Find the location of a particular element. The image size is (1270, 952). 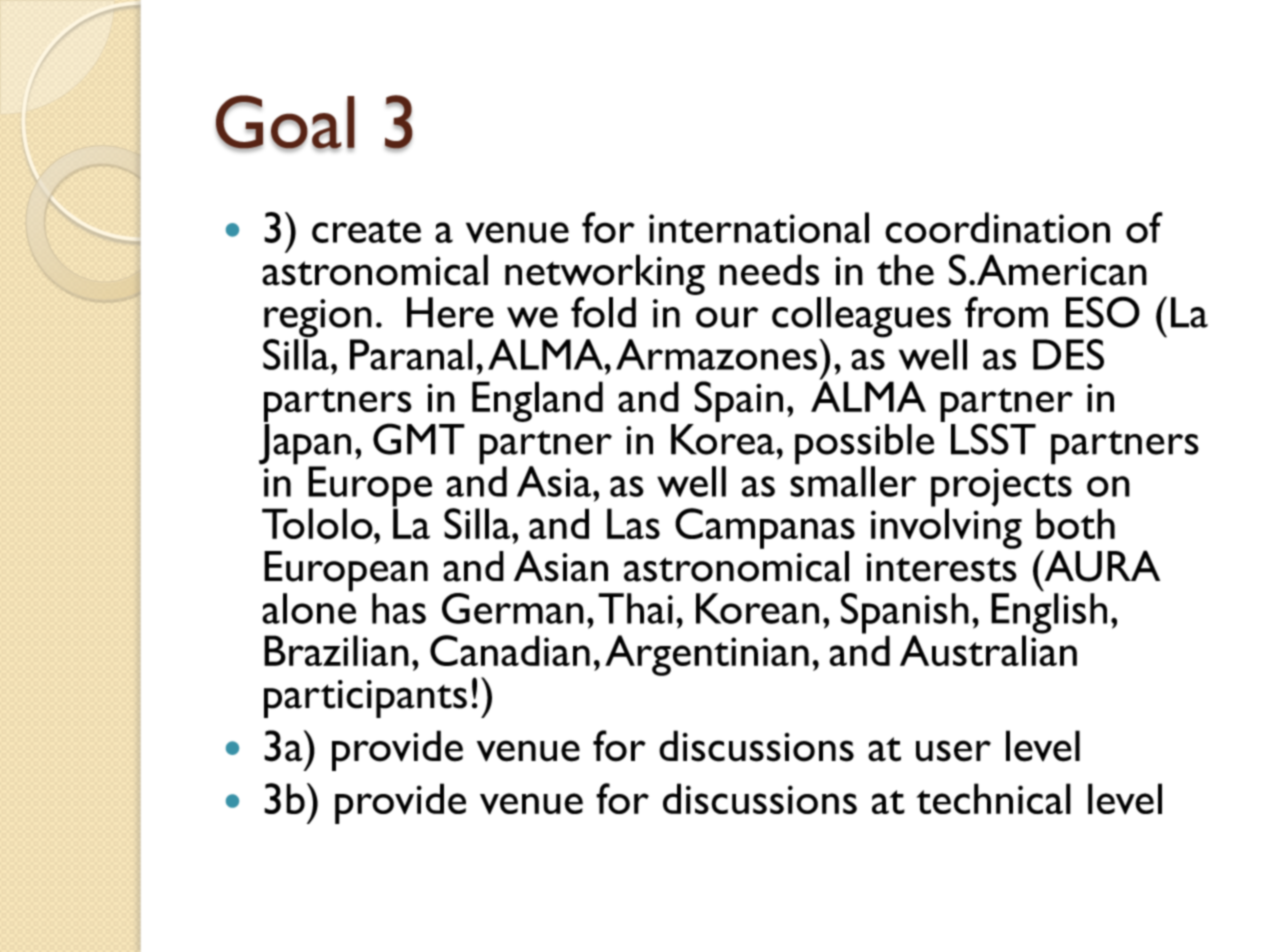

LSST is located at coordinates (993, 439).
